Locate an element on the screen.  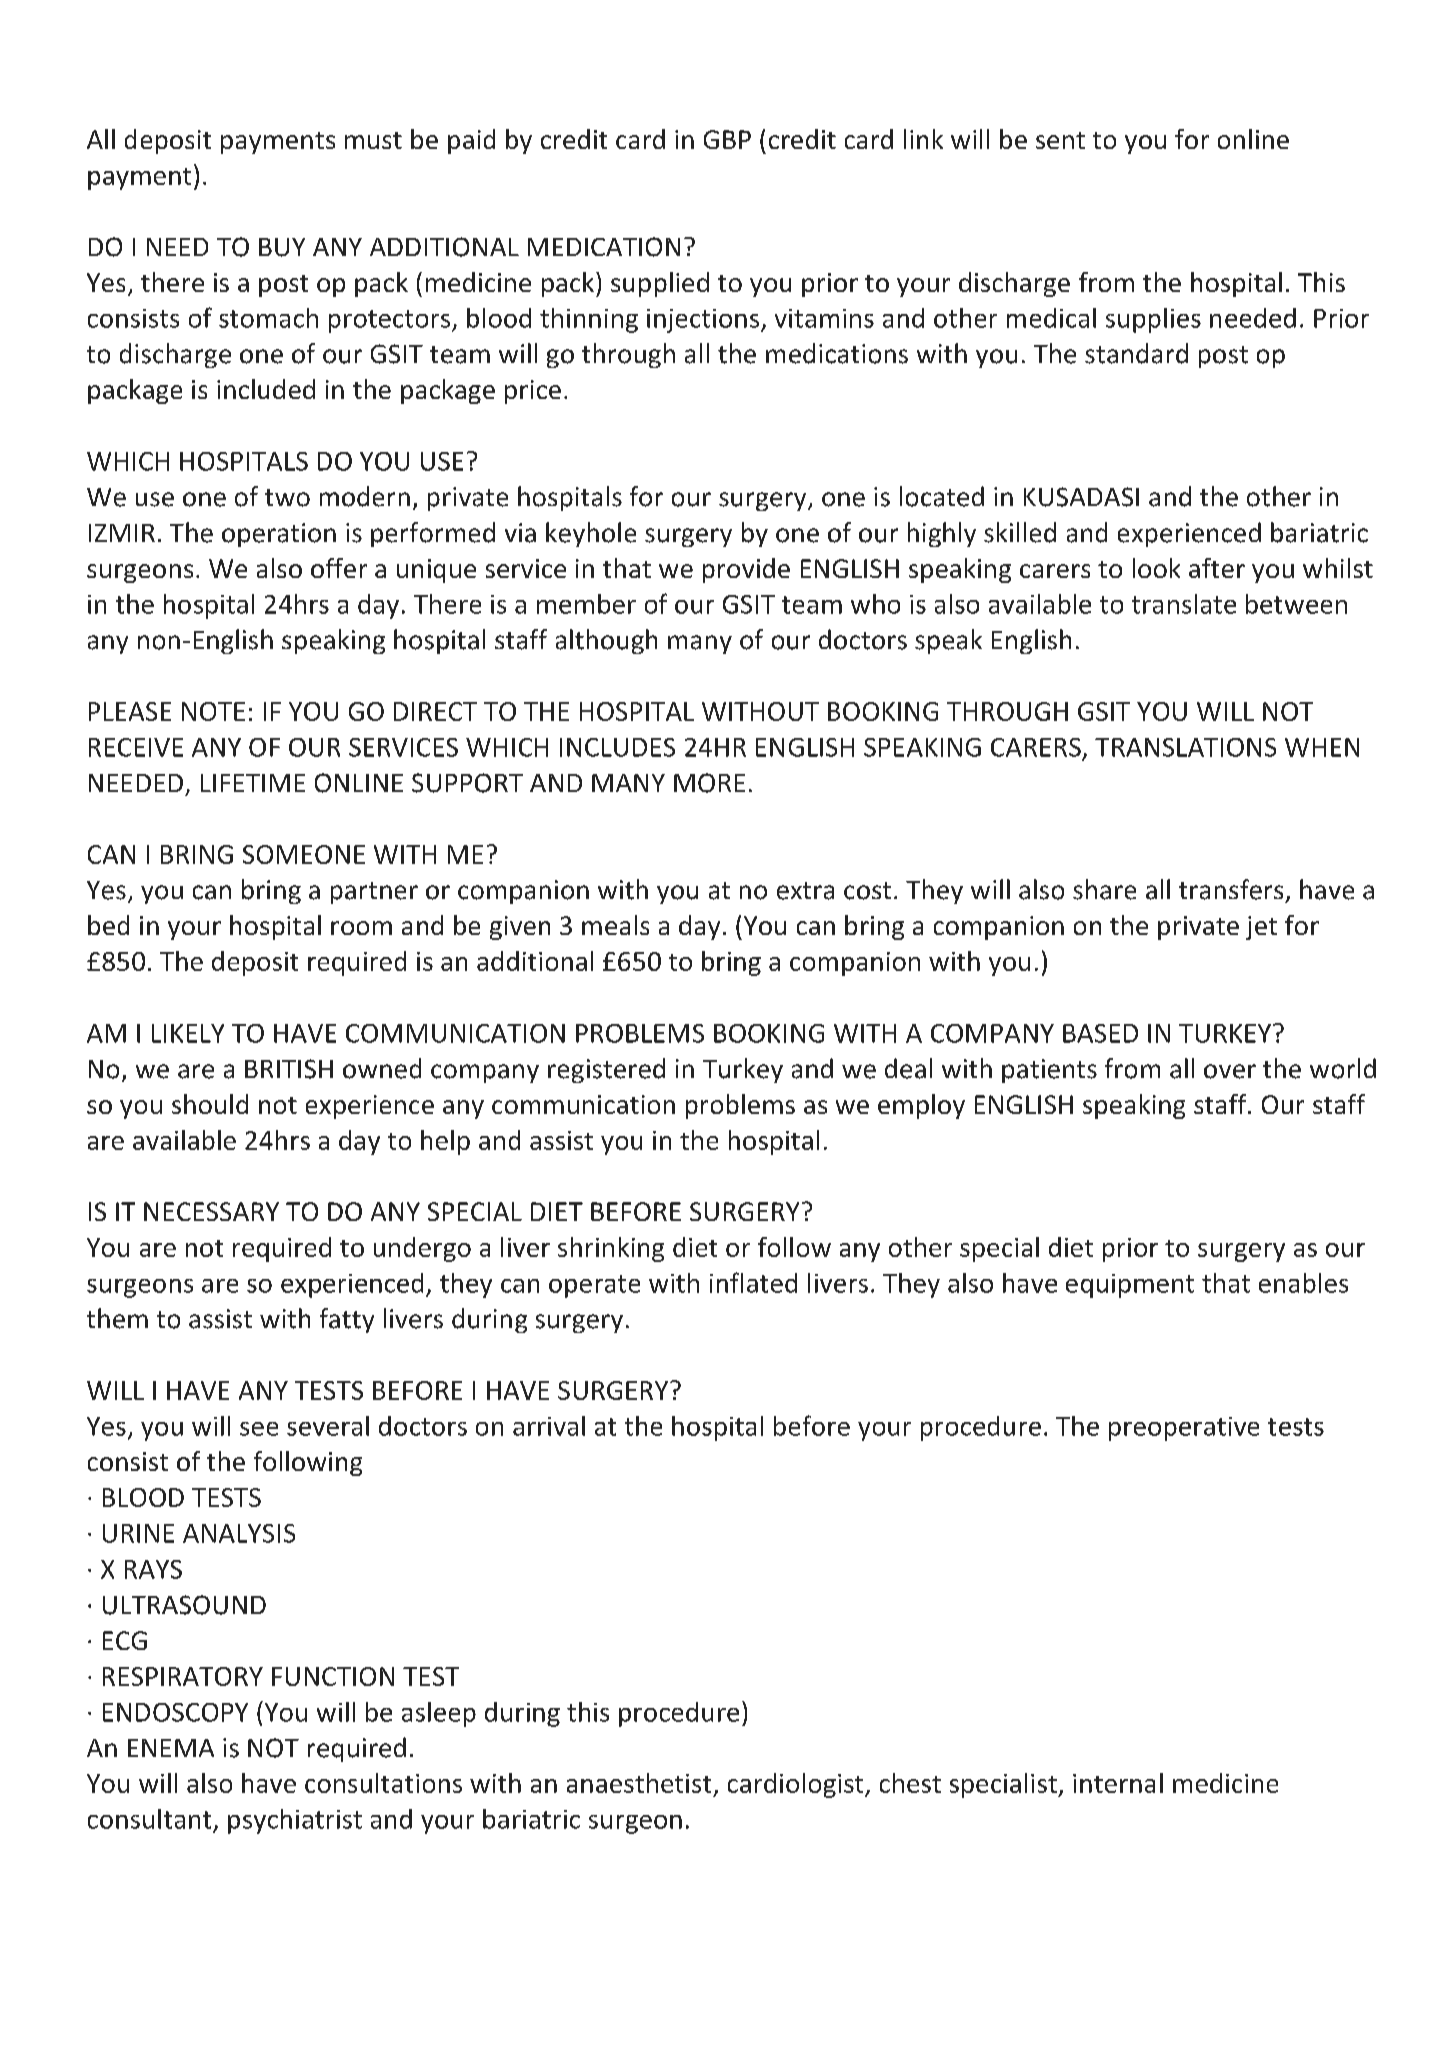
NOTE is located at coordinates (213, 711).
